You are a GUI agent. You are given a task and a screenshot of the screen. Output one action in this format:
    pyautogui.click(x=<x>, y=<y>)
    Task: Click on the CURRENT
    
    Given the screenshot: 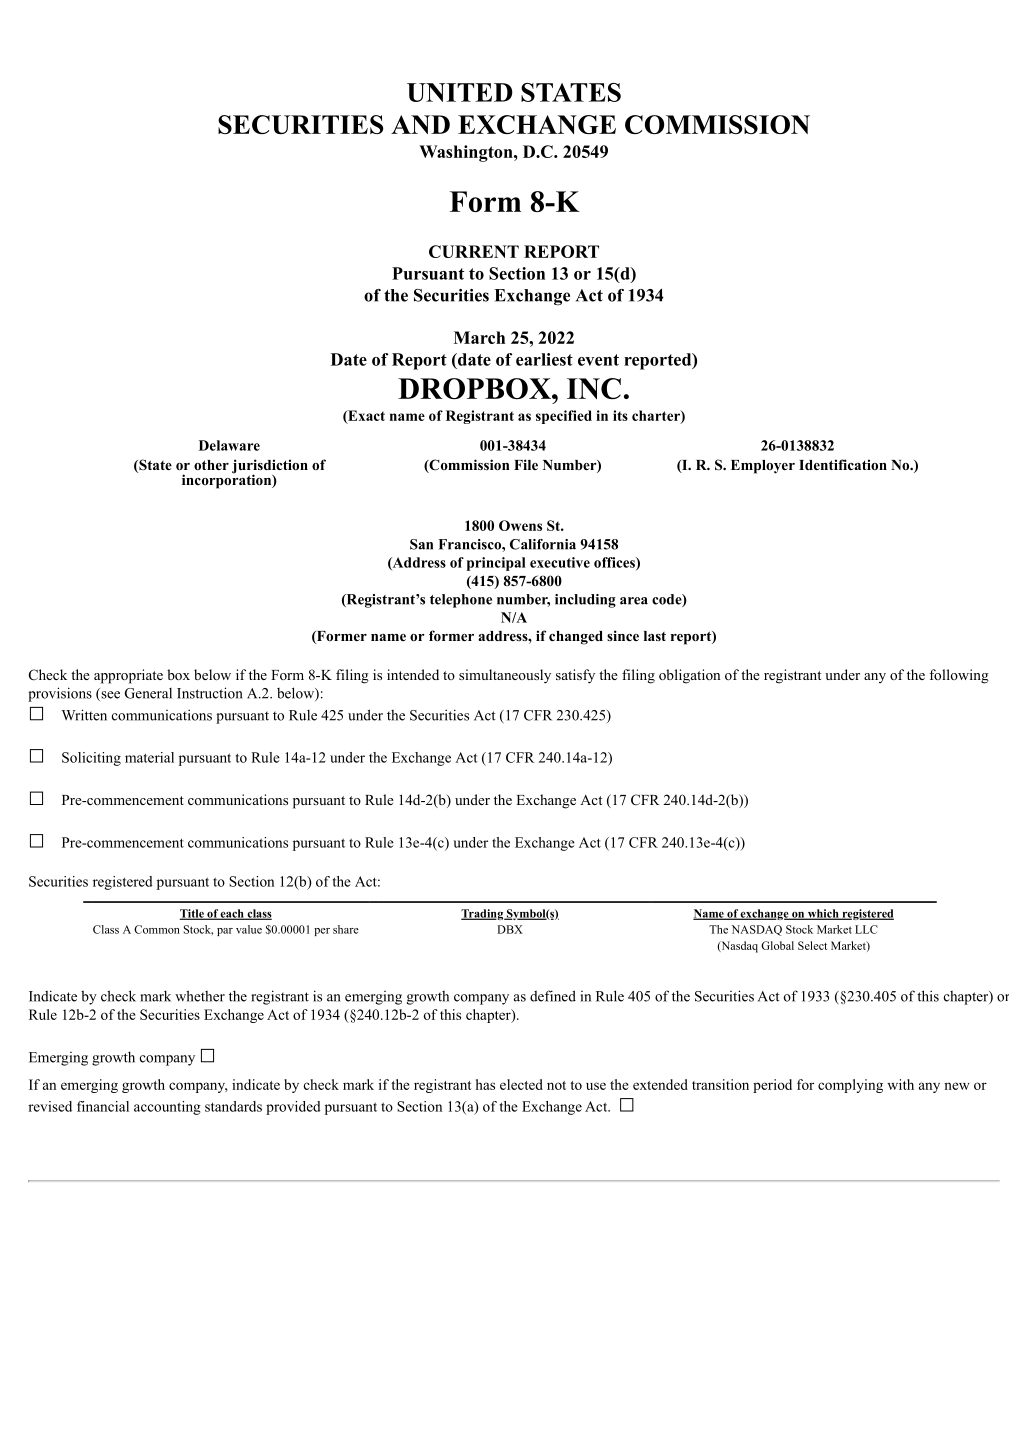 What is the action you would take?
    pyautogui.click(x=474, y=251)
